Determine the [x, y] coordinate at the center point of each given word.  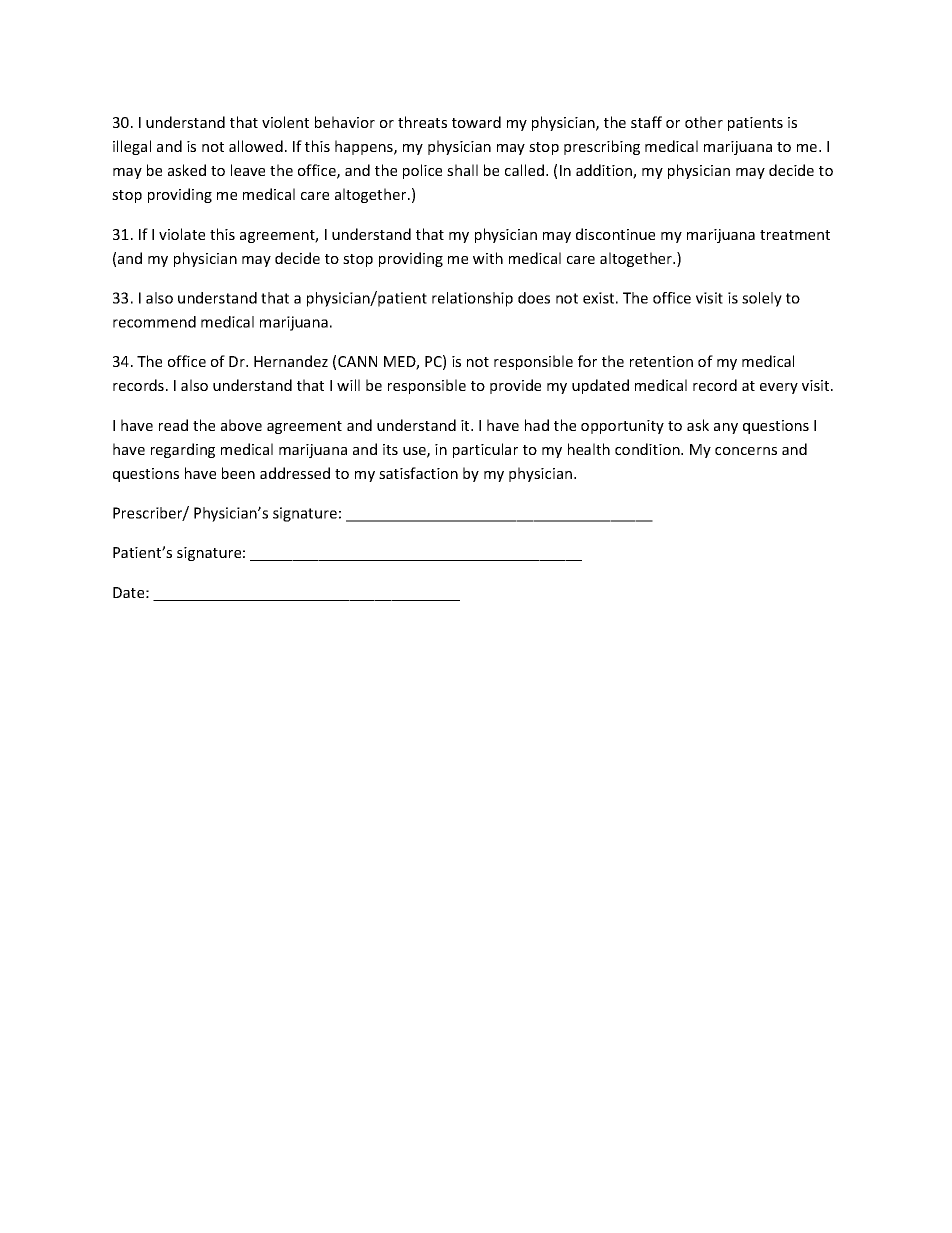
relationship [472, 299]
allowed [256, 146]
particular [485, 450]
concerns [746, 451]
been [238, 473]
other [704, 122]
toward [476, 122]
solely [762, 299]
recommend [154, 322]
